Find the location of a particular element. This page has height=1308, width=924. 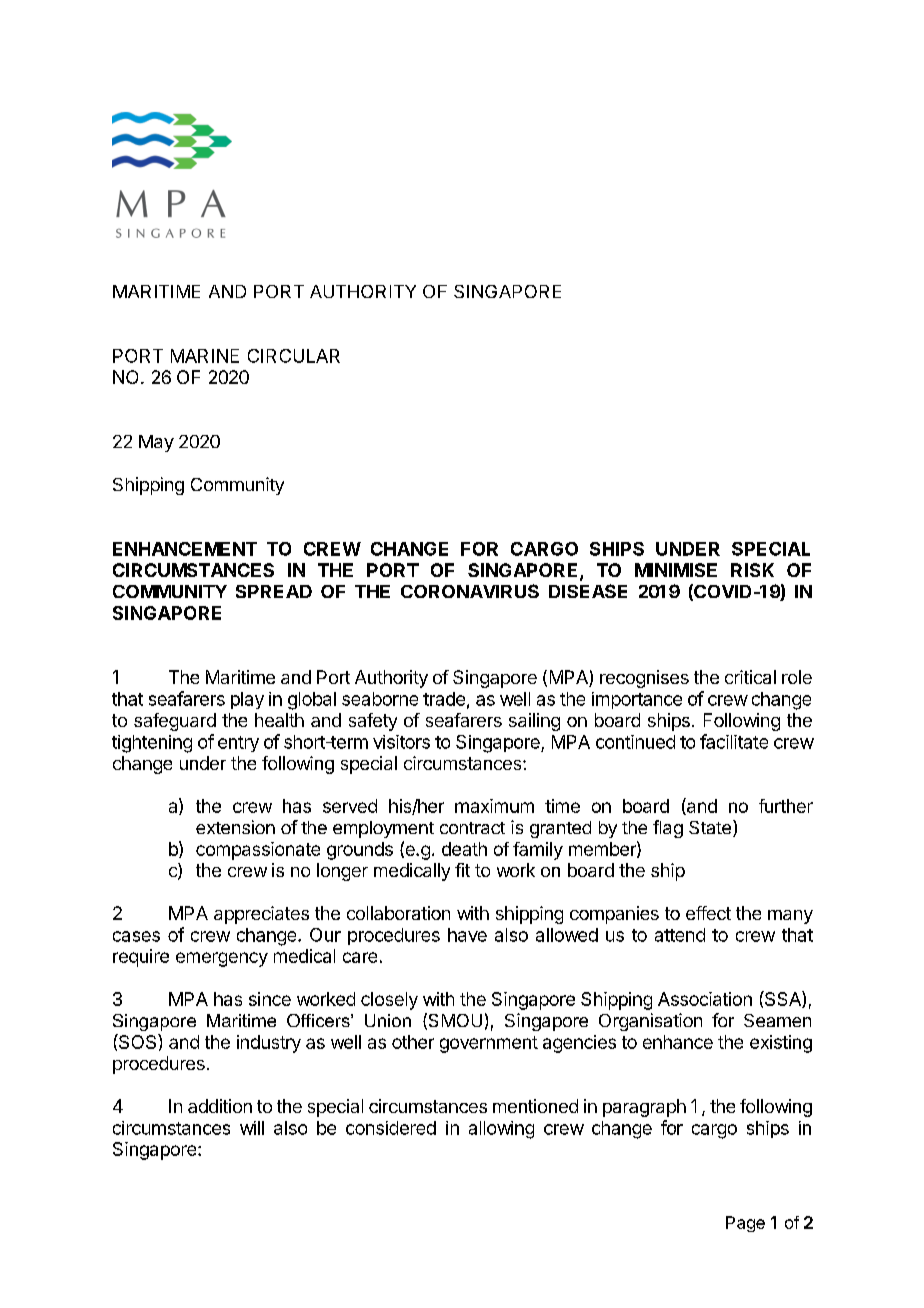

facilitate is located at coordinates (734, 741).
